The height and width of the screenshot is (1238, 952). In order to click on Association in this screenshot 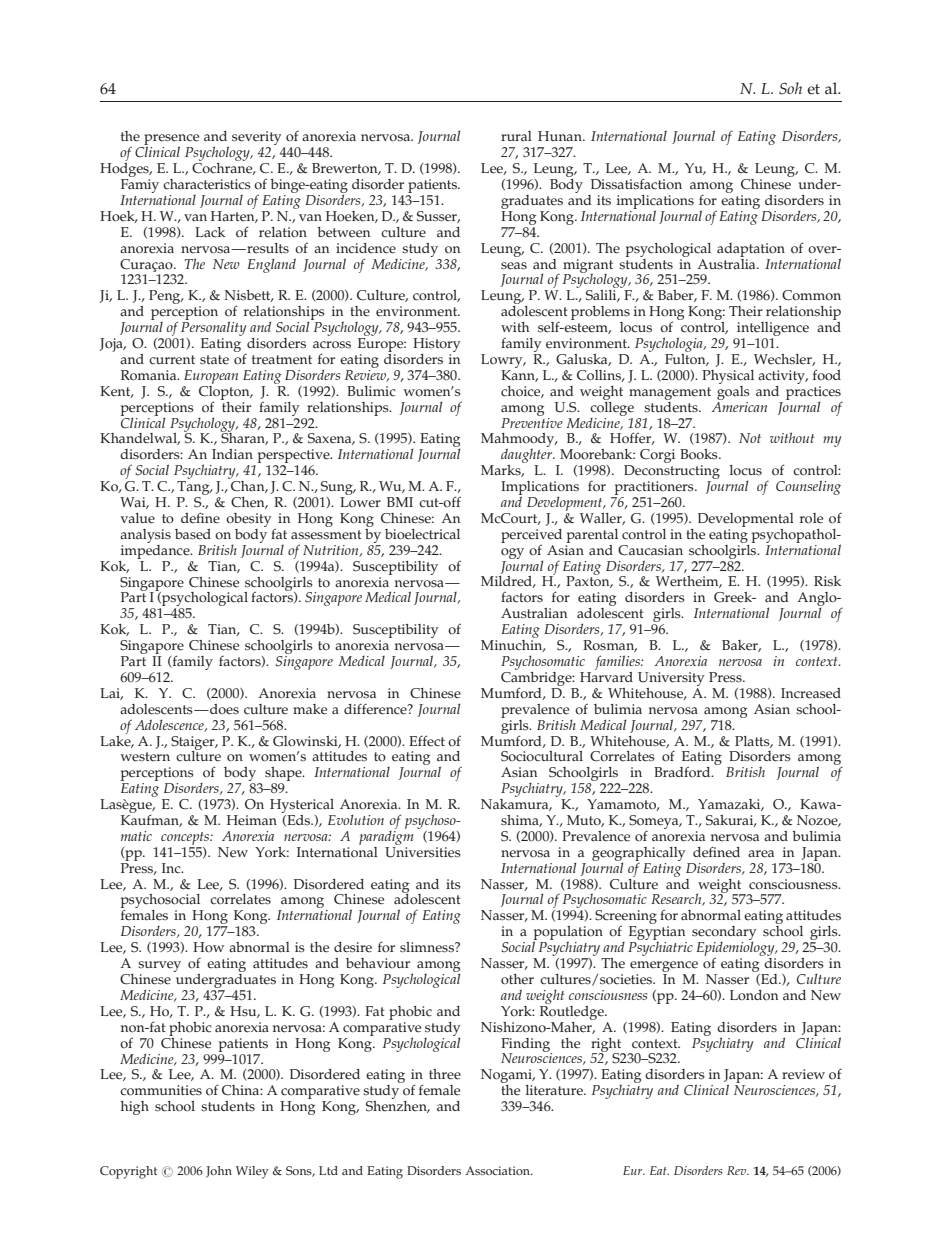, I will do `click(499, 1170)`.
